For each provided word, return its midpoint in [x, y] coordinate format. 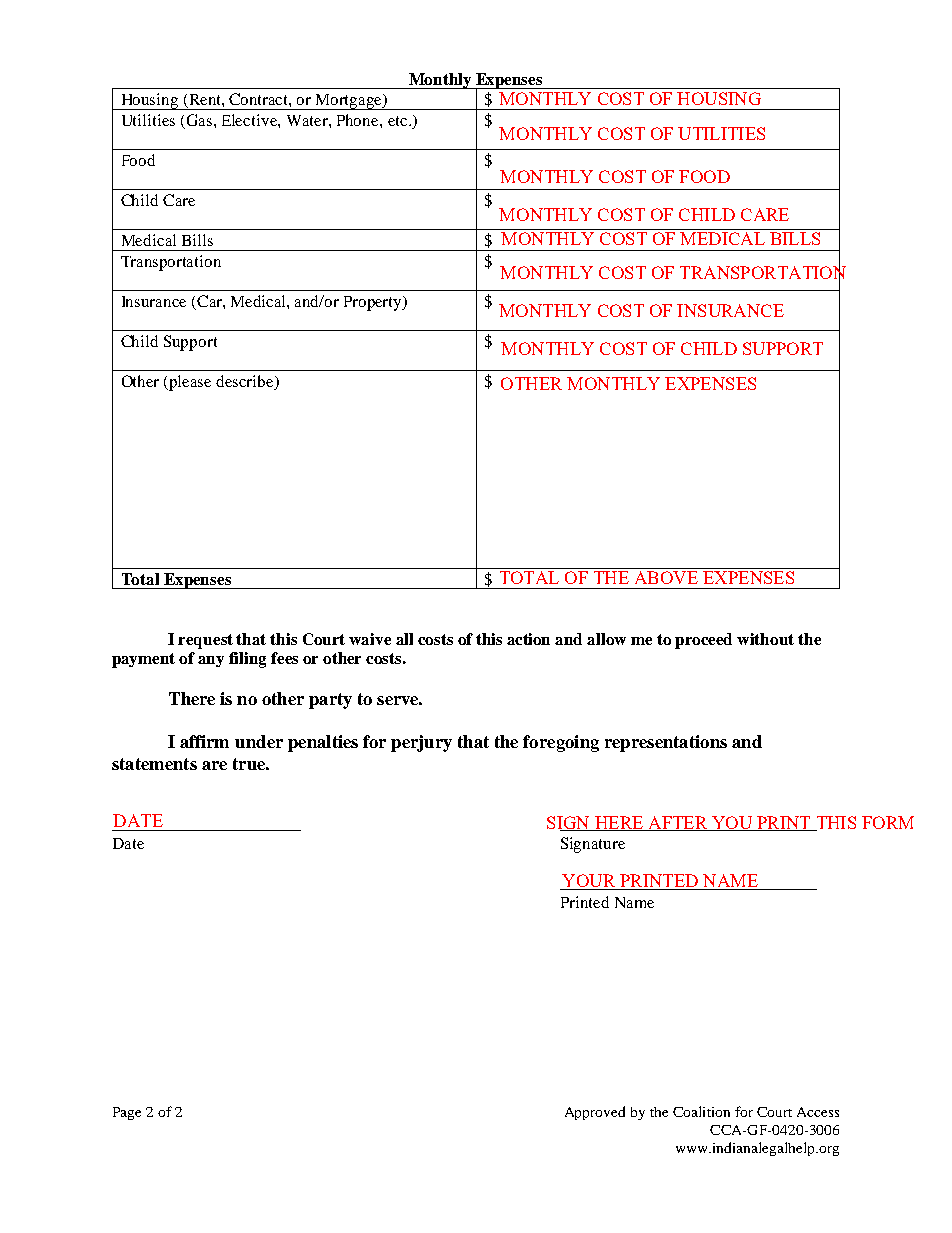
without [765, 639]
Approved [595, 1113]
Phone [359, 120]
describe [246, 382]
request [205, 641]
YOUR [589, 882]
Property [374, 303]
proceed [703, 641]
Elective [250, 120]
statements [154, 764]
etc [397, 121]
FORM [888, 822]
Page [127, 1113]
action [528, 639]
